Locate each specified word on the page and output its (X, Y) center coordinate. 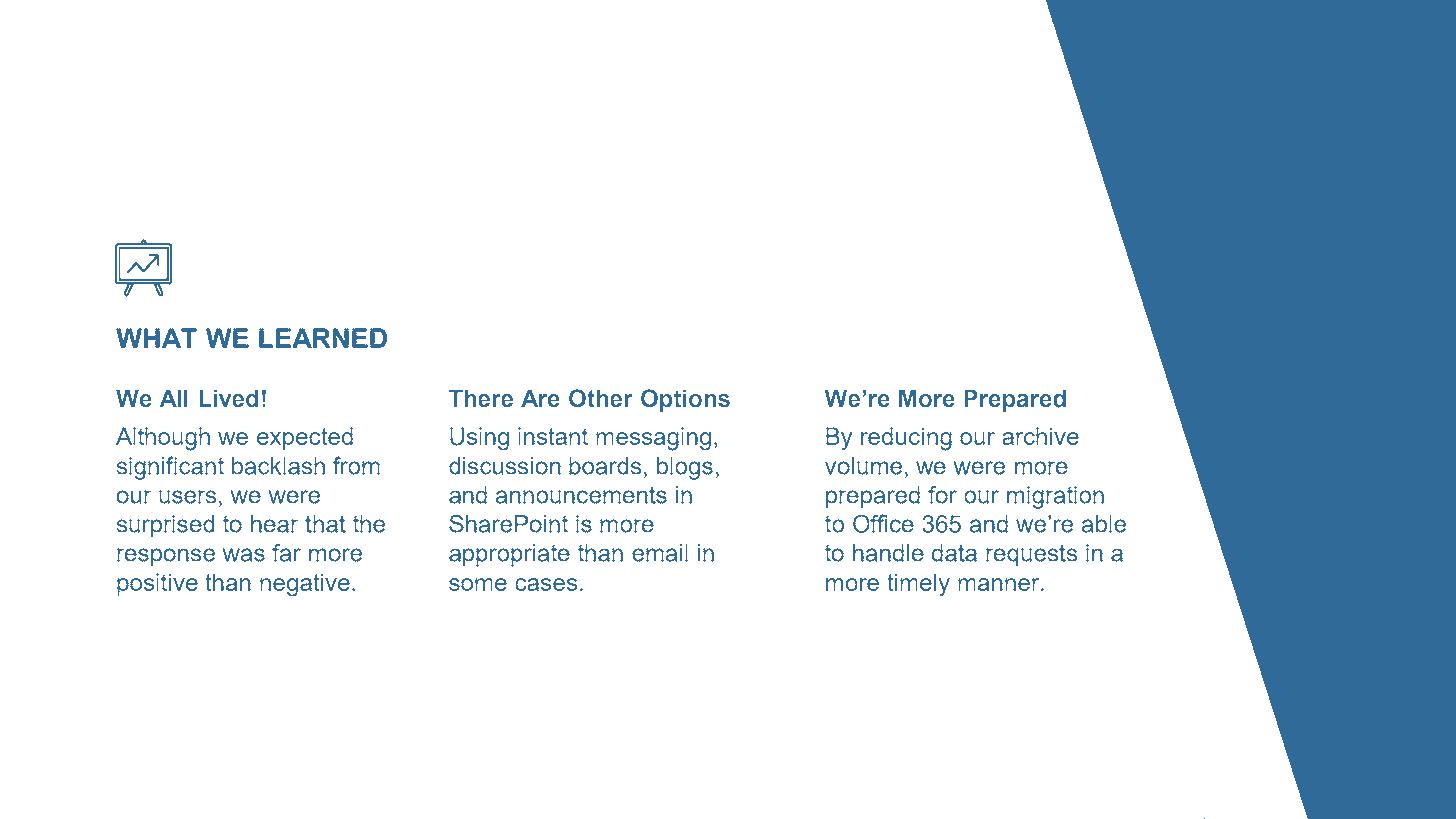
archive (1040, 436)
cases (546, 584)
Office (883, 523)
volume (863, 466)
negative (305, 585)
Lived (229, 398)
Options (685, 400)
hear (274, 524)
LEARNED (323, 338)
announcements (581, 495)
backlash (278, 466)
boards (605, 466)
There (481, 398)
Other (601, 398)
